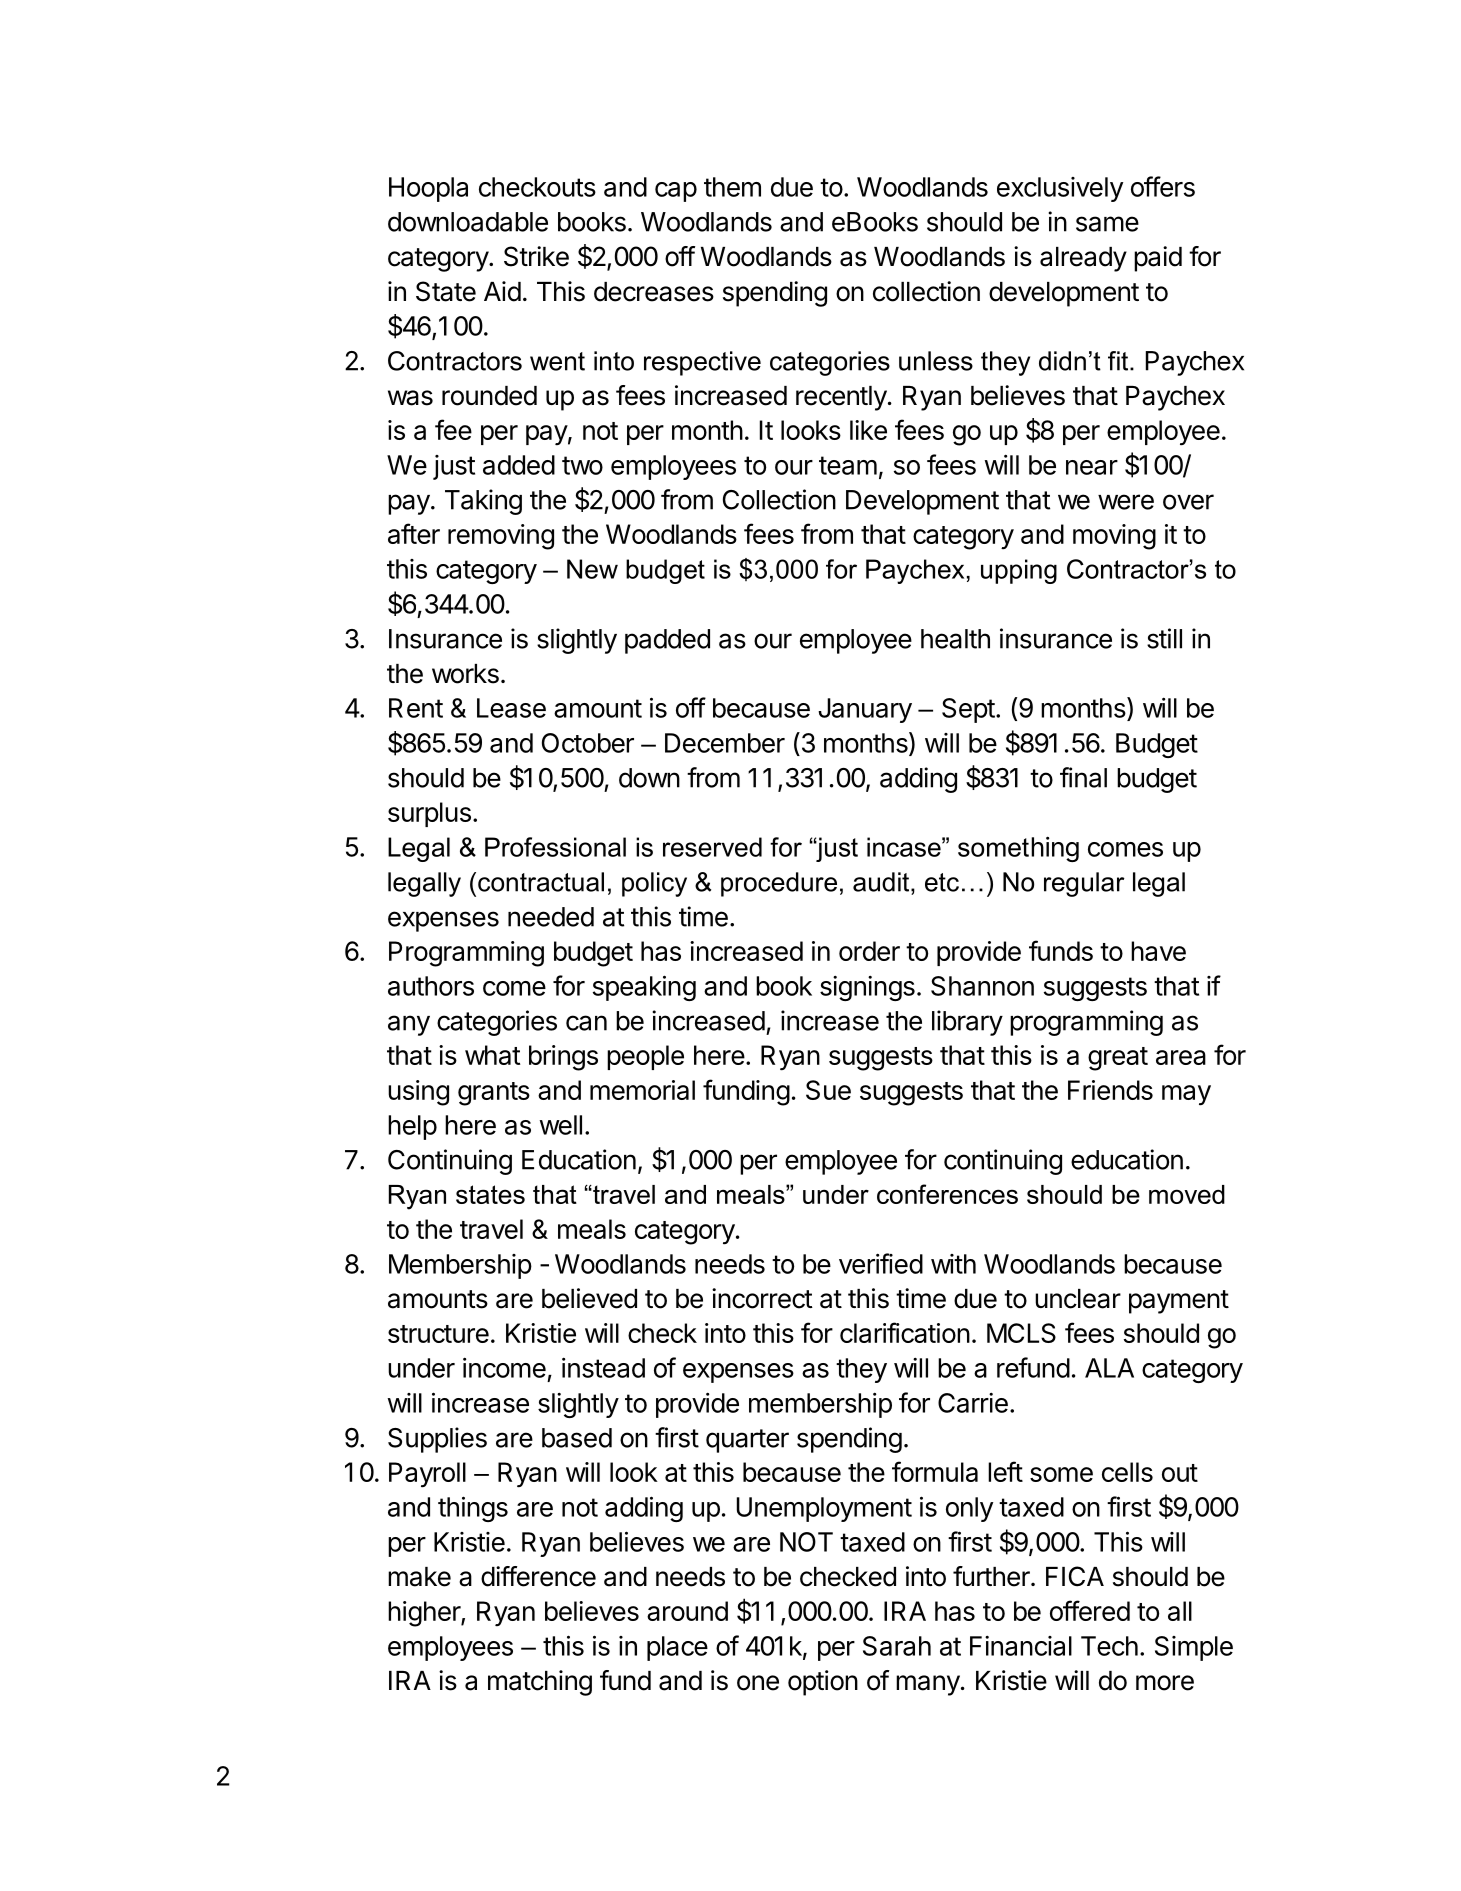 This screenshot has width=1461, height=1891. I want to click on same, so click(1107, 224).
